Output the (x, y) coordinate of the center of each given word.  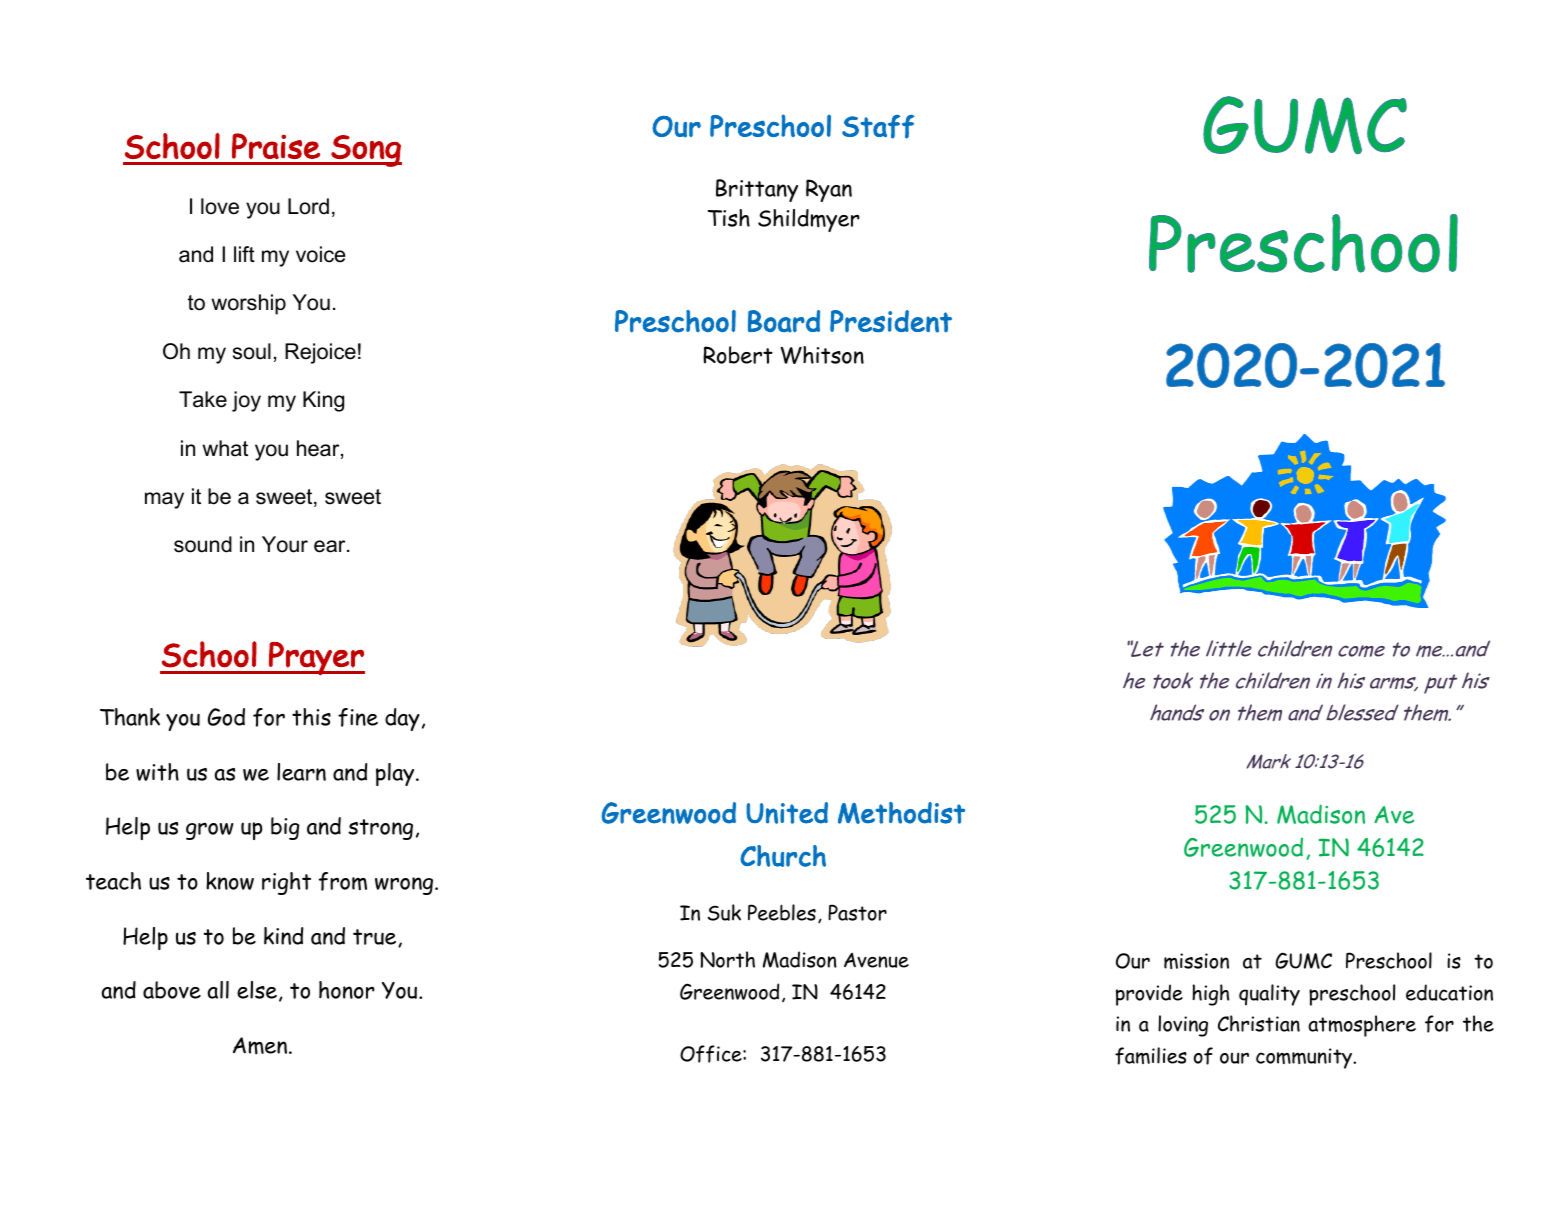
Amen (260, 1046)
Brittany (757, 190)
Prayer (316, 659)
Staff (878, 126)
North (727, 959)
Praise (276, 146)
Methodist (901, 813)
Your (285, 544)
